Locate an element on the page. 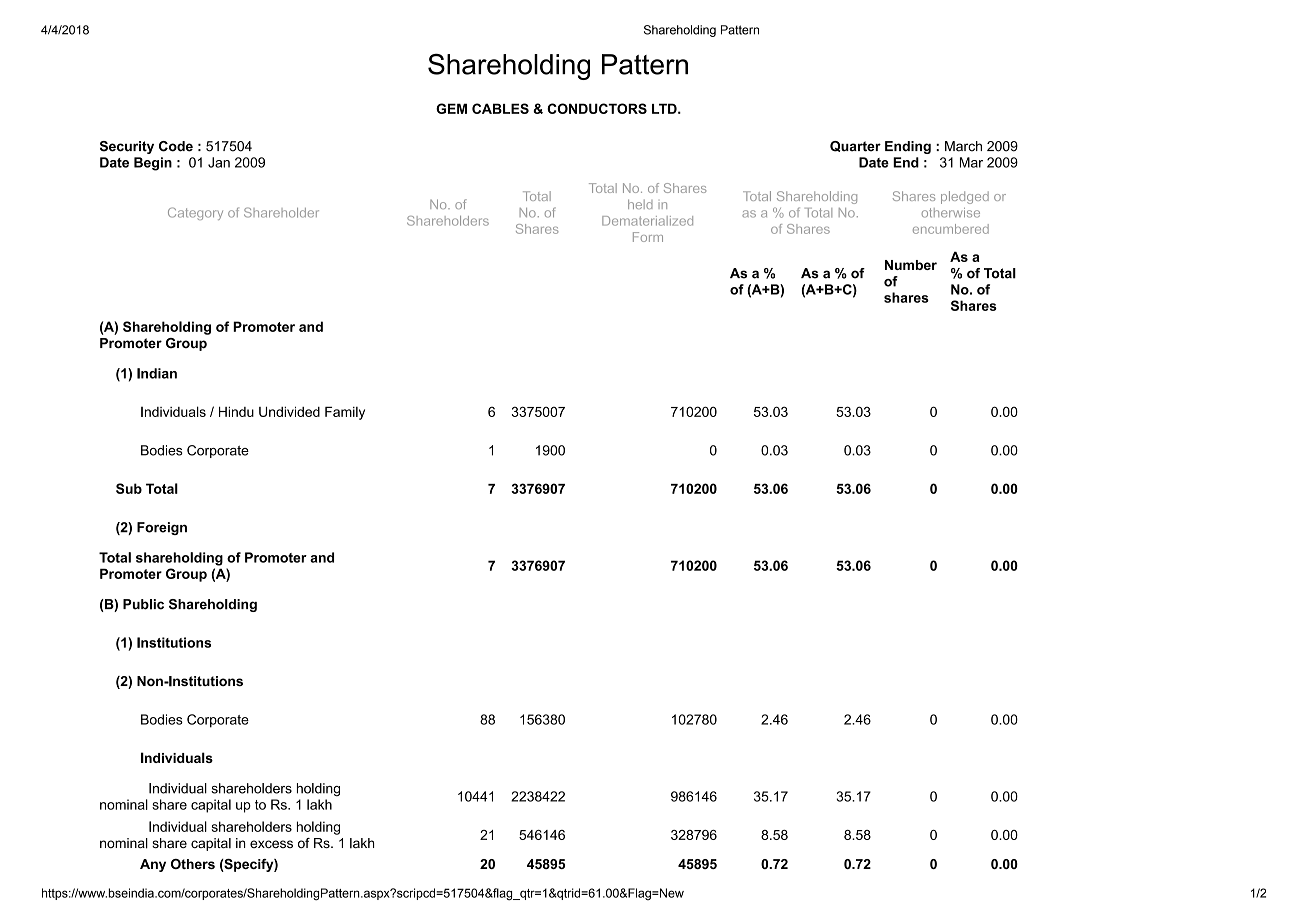  Others is located at coordinates (193, 864).
